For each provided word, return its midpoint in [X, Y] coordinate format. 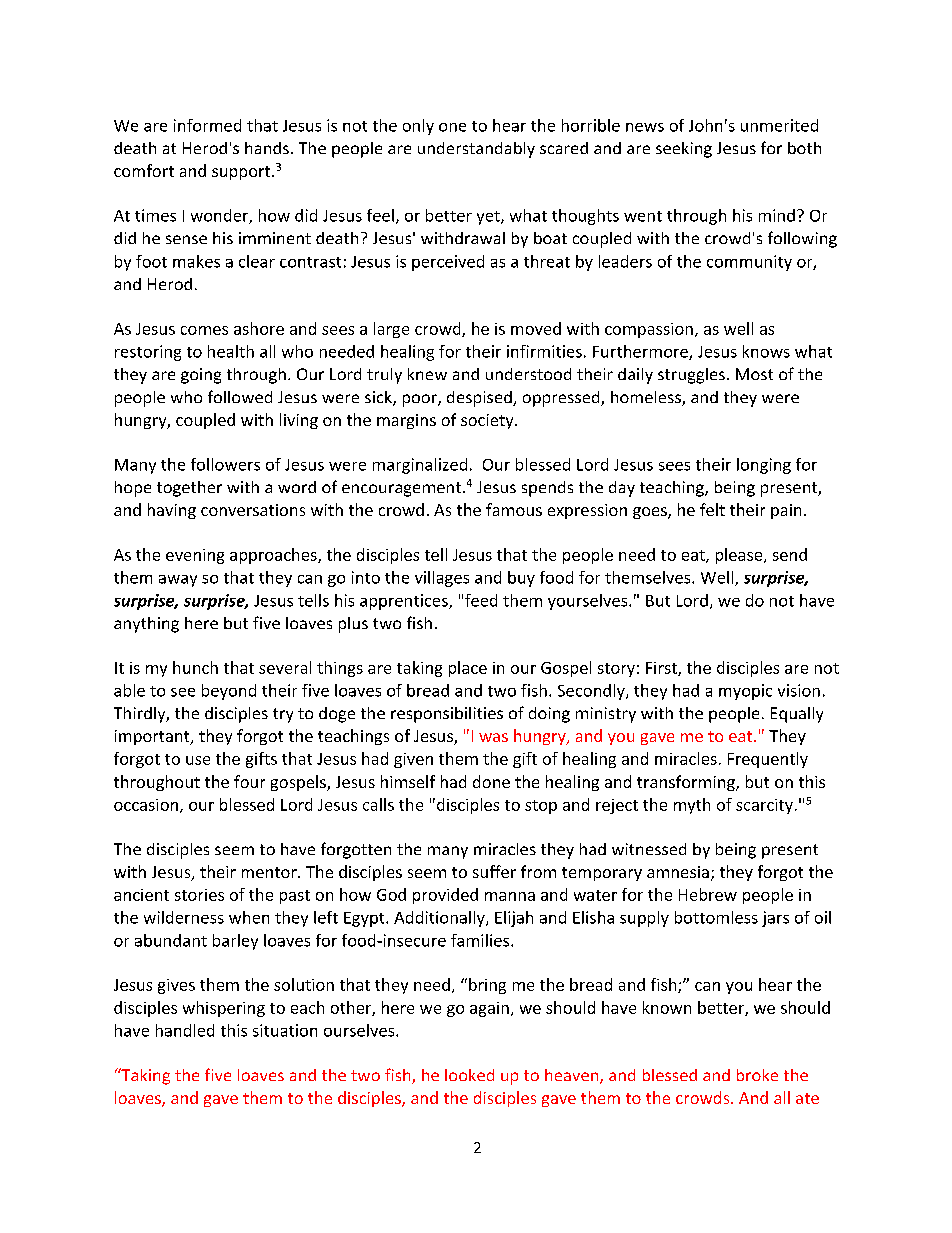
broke [757, 1075]
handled [185, 1030]
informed [207, 125]
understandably [476, 150]
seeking [684, 150]
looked [469, 1075]
